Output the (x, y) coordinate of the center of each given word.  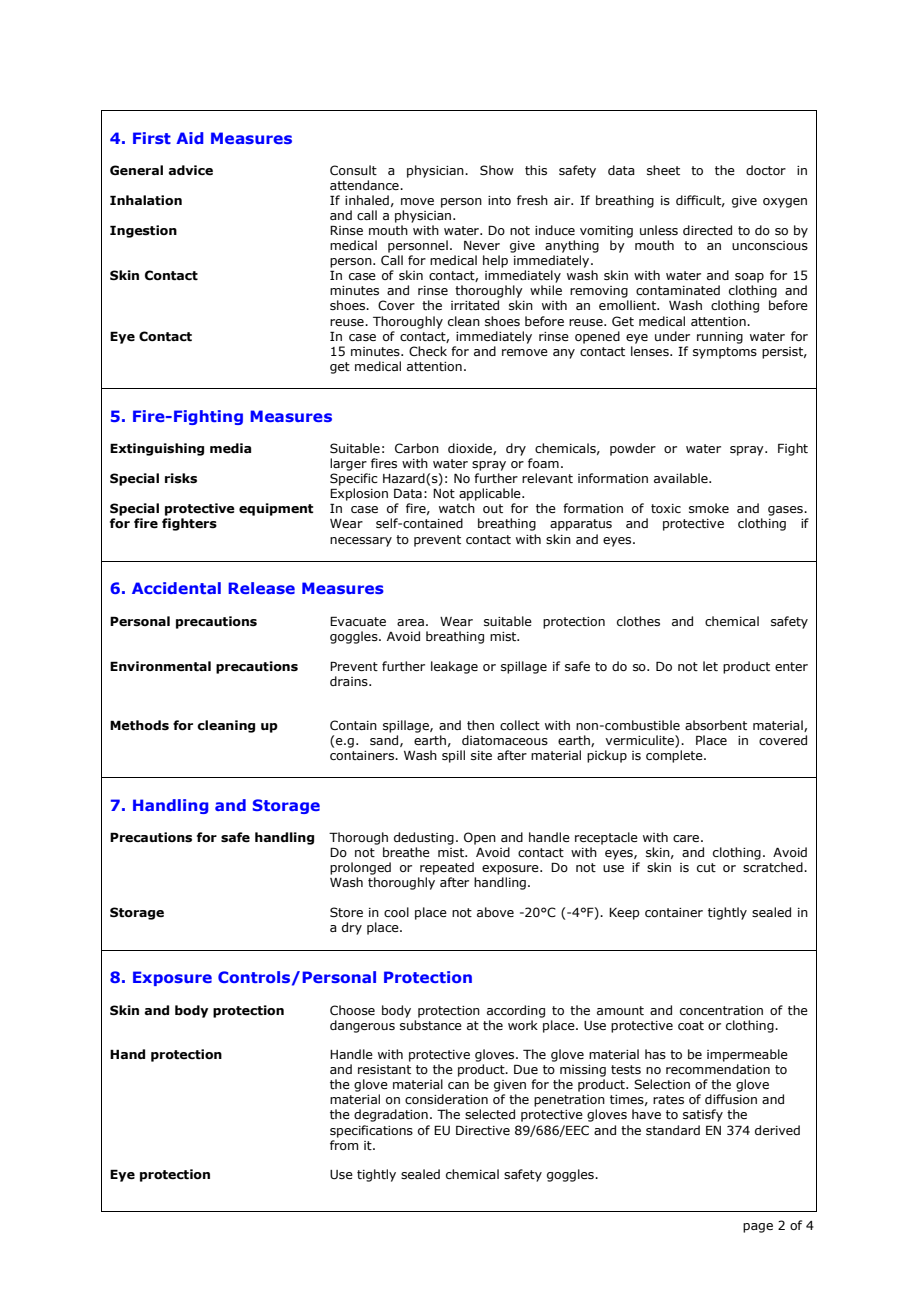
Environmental (160, 666)
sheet (663, 170)
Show (497, 170)
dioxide (471, 449)
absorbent (716, 725)
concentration (721, 1010)
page (758, 1228)
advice (190, 170)
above (495, 912)
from (344, 1145)
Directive (483, 1130)
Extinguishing (157, 449)
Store (346, 912)
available (682, 478)
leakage (454, 667)
